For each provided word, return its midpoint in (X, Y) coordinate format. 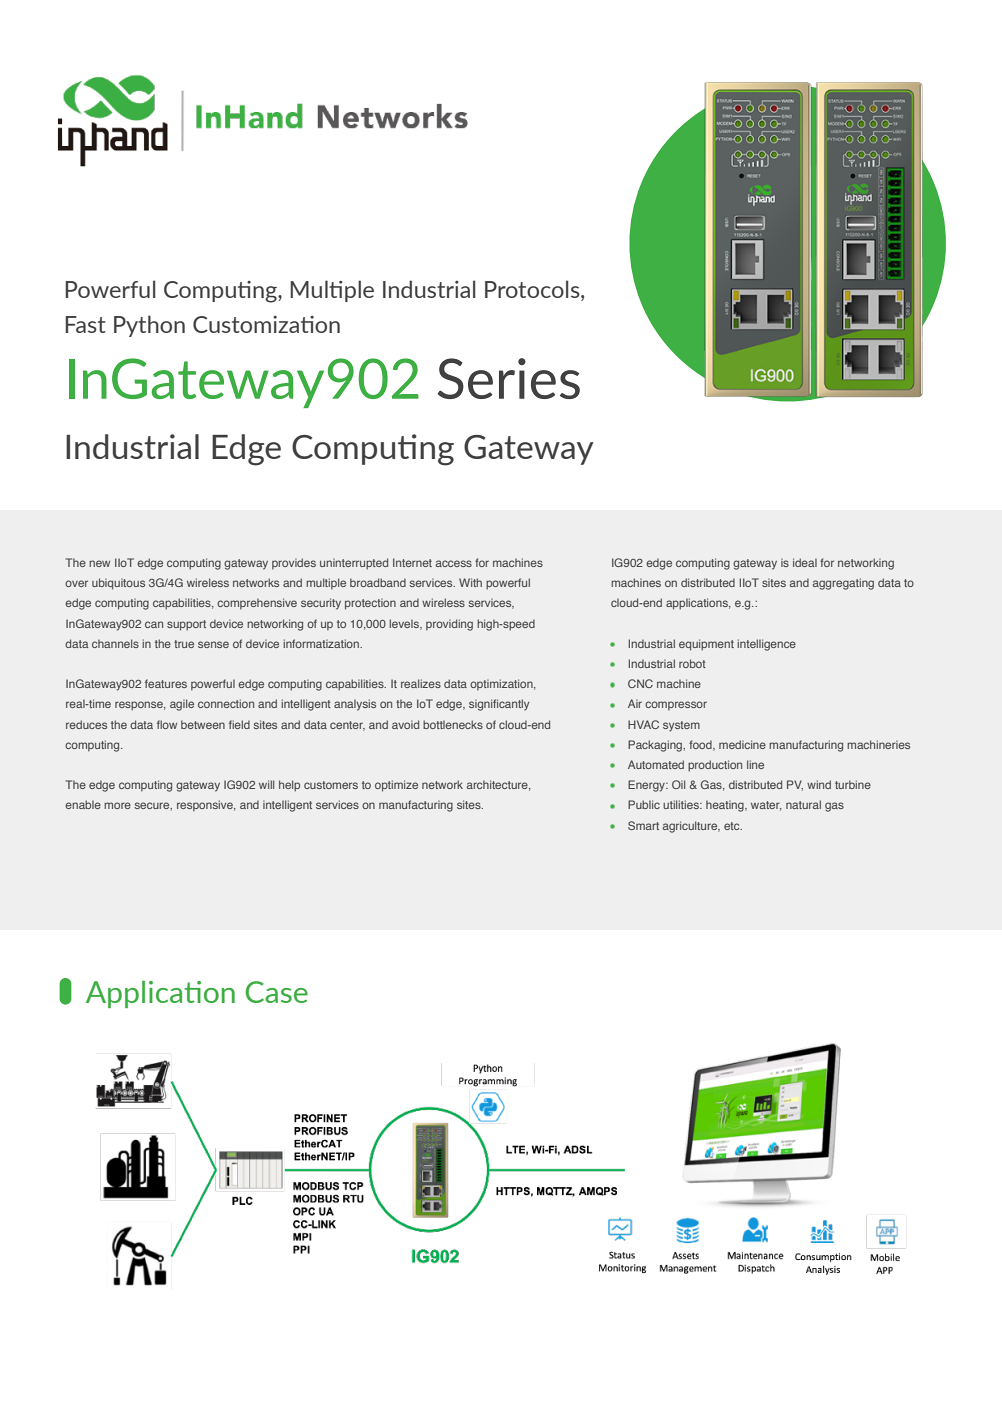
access (454, 563)
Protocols (533, 289)
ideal (805, 562)
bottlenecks (453, 724)
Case (277, 992)
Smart (643, 825)
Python (149, 326)
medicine (742, 744)
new (99, 563)
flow (167, 724)
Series (509, 378)
